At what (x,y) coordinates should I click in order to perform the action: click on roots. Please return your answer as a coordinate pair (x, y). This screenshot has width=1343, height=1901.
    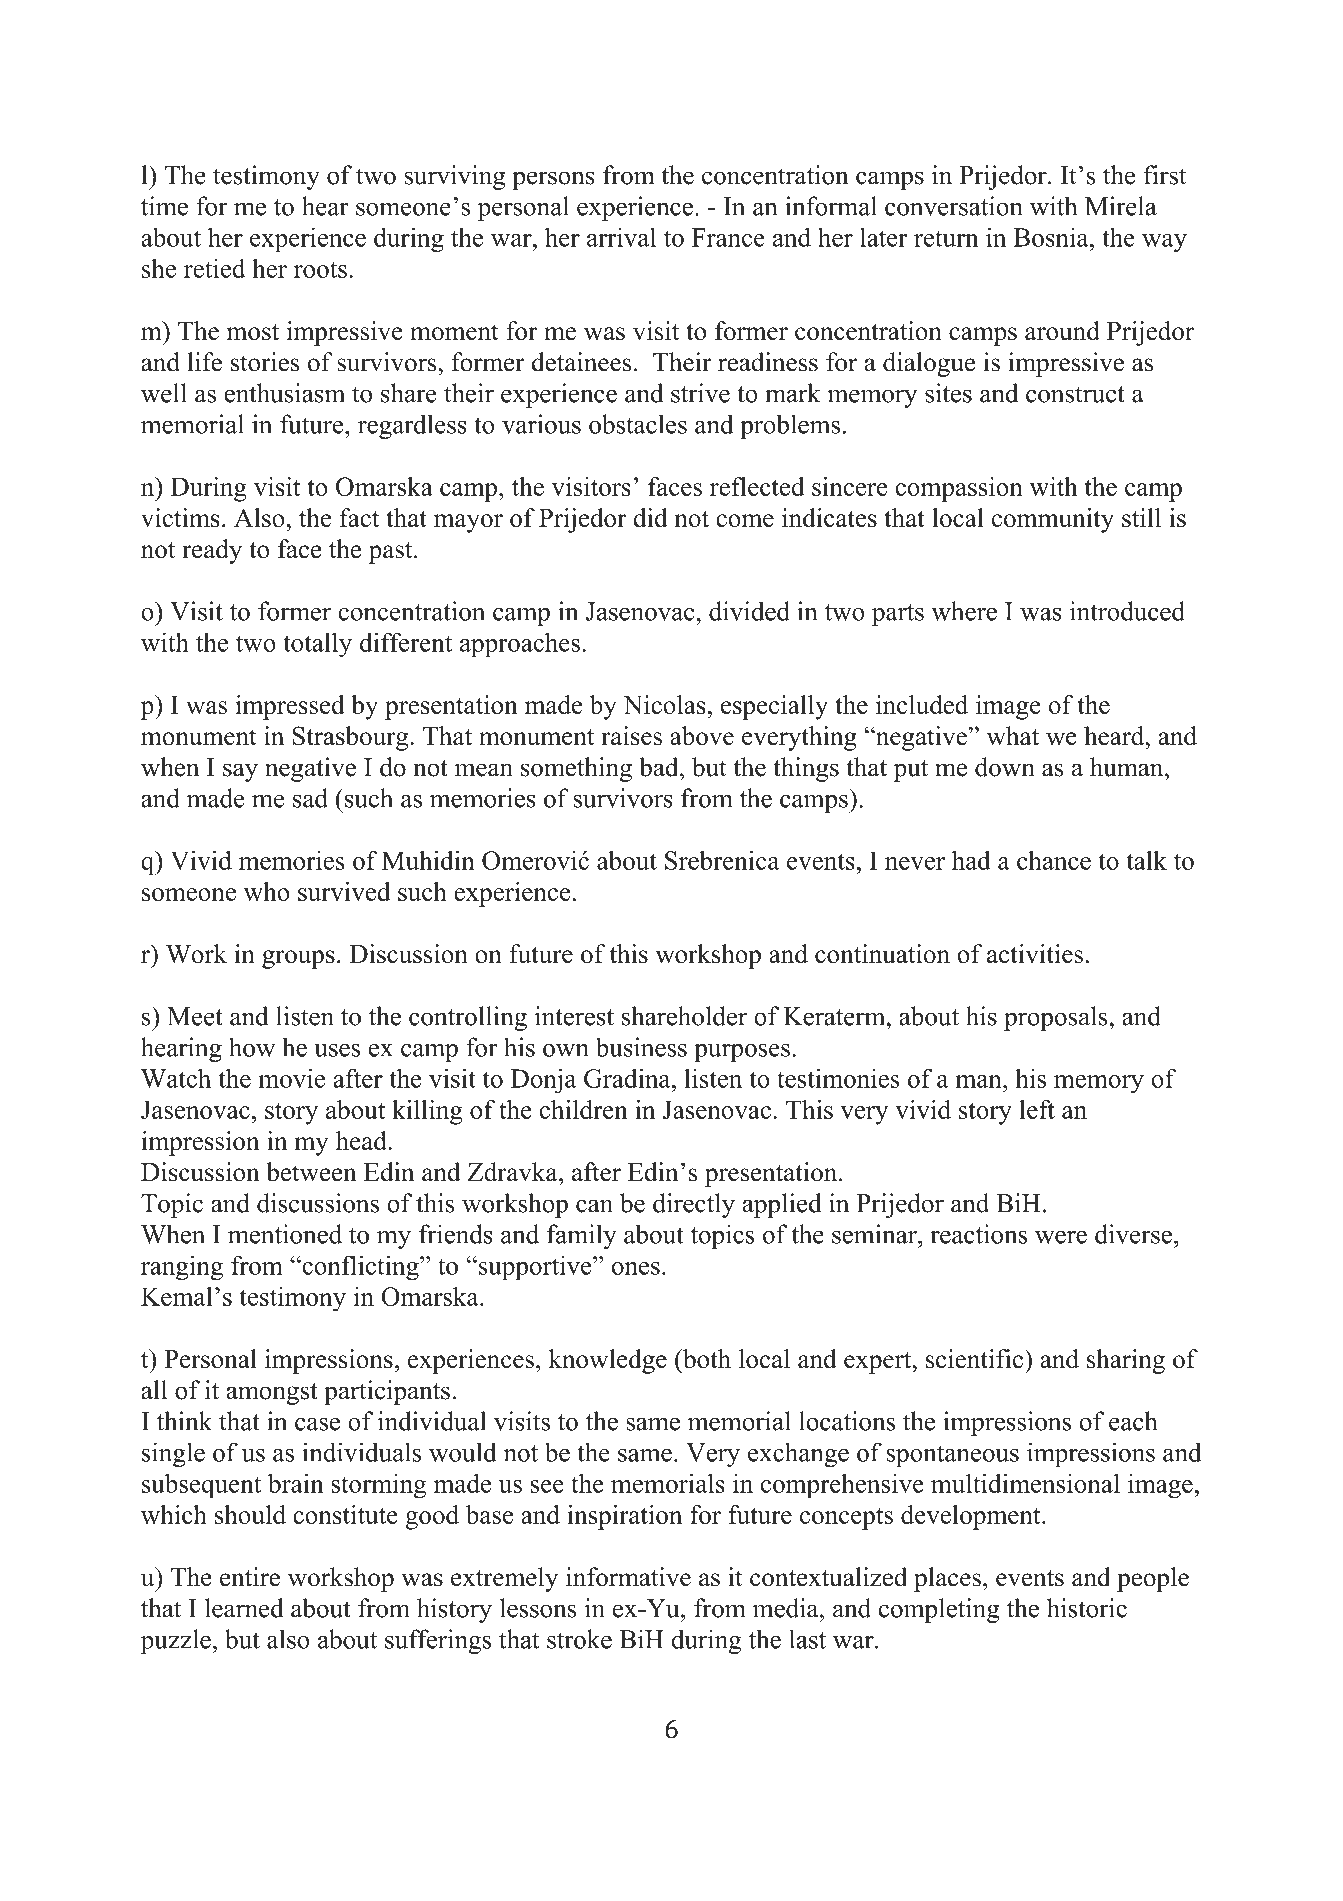
    Looking at the image, I should click on (320, 269).
